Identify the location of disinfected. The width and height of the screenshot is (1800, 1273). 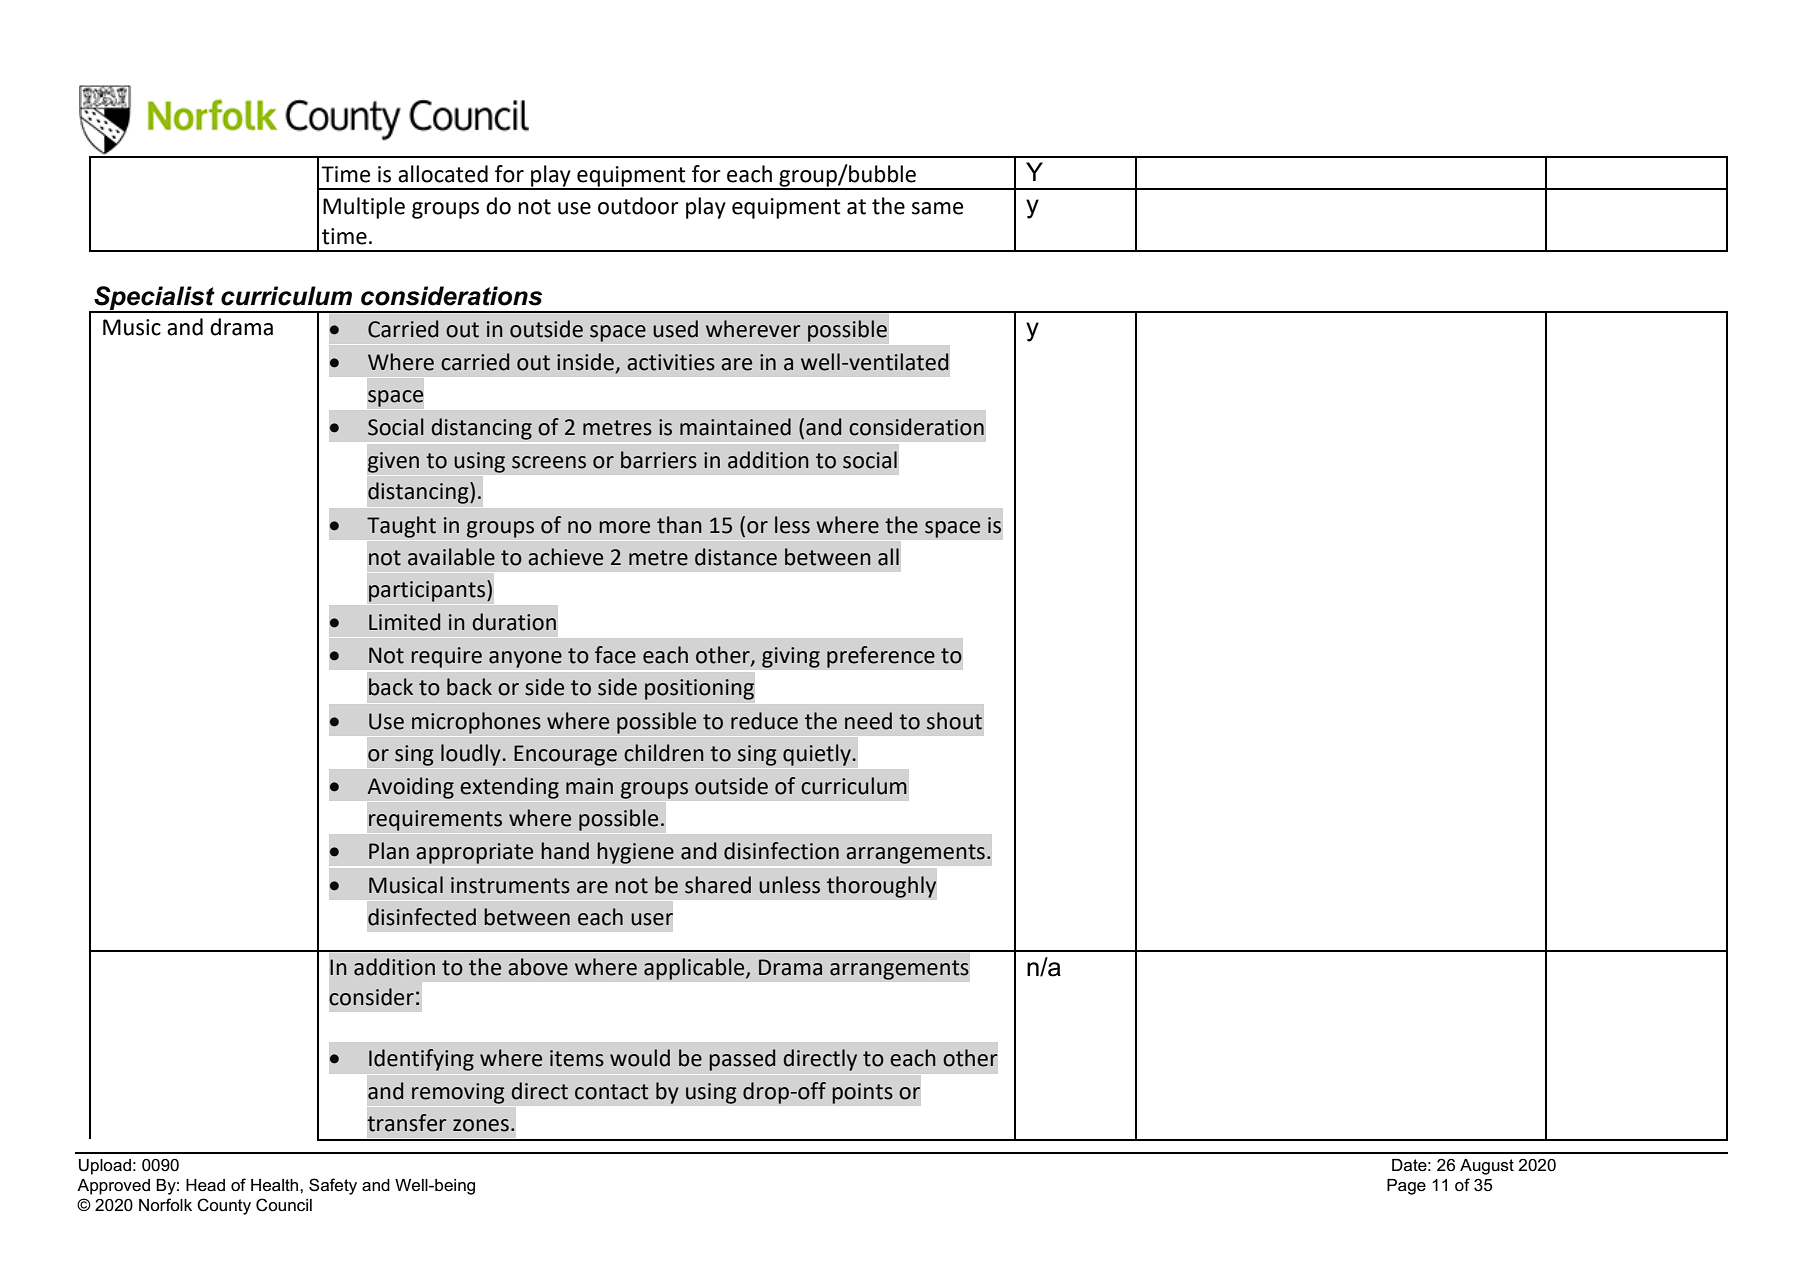
(422, 917).
